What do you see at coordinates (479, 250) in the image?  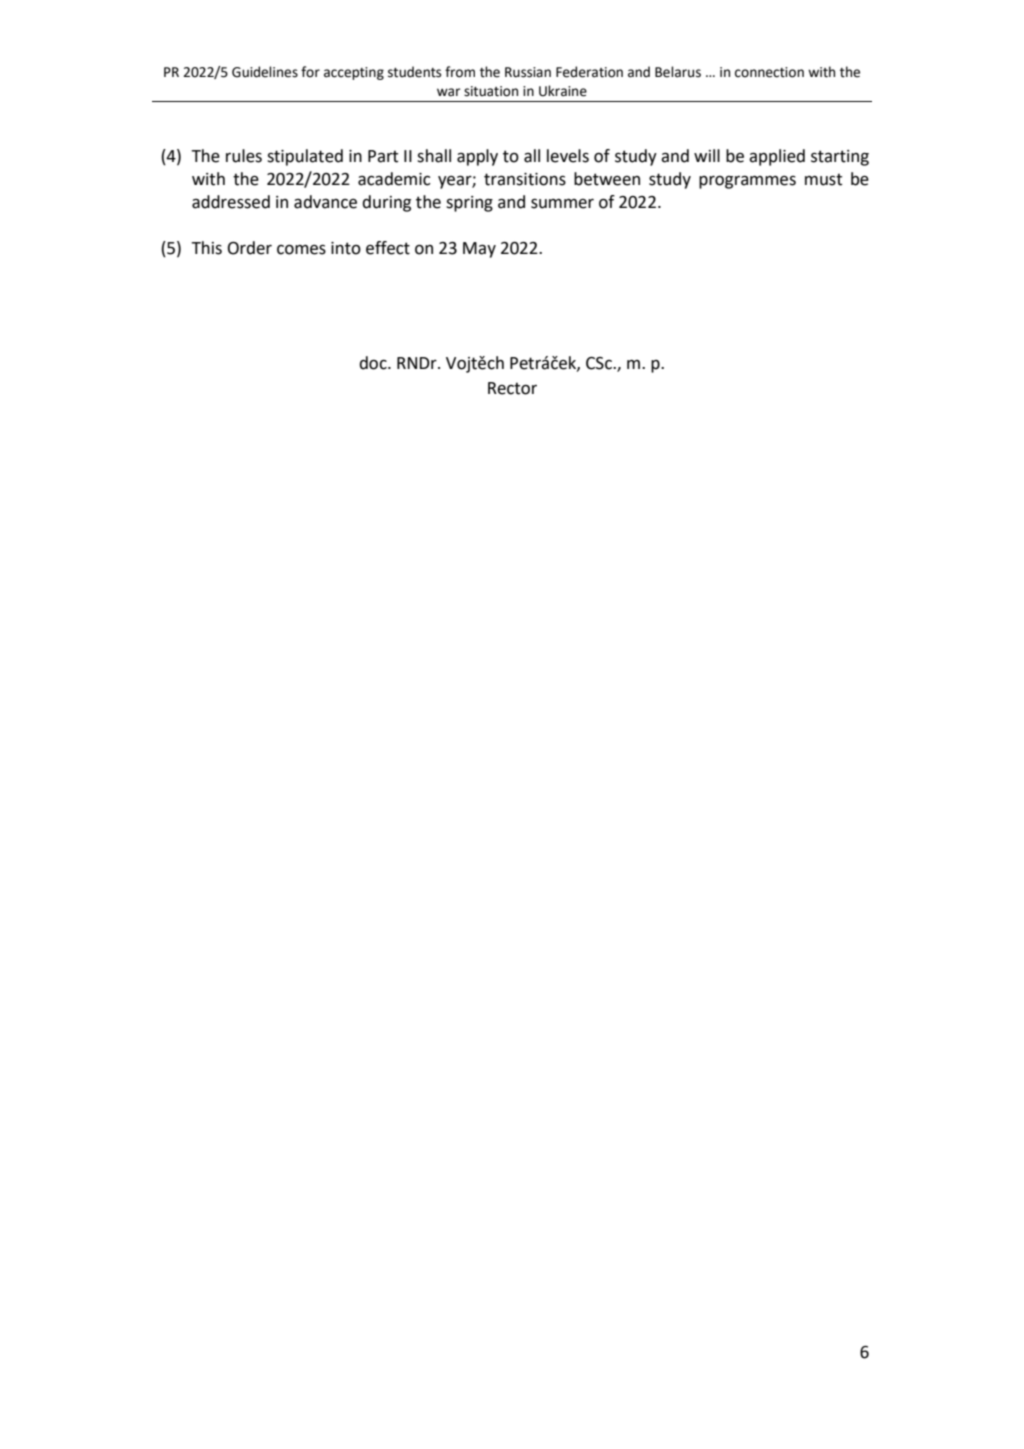 I see `May` at bounding box center [479, 250].
